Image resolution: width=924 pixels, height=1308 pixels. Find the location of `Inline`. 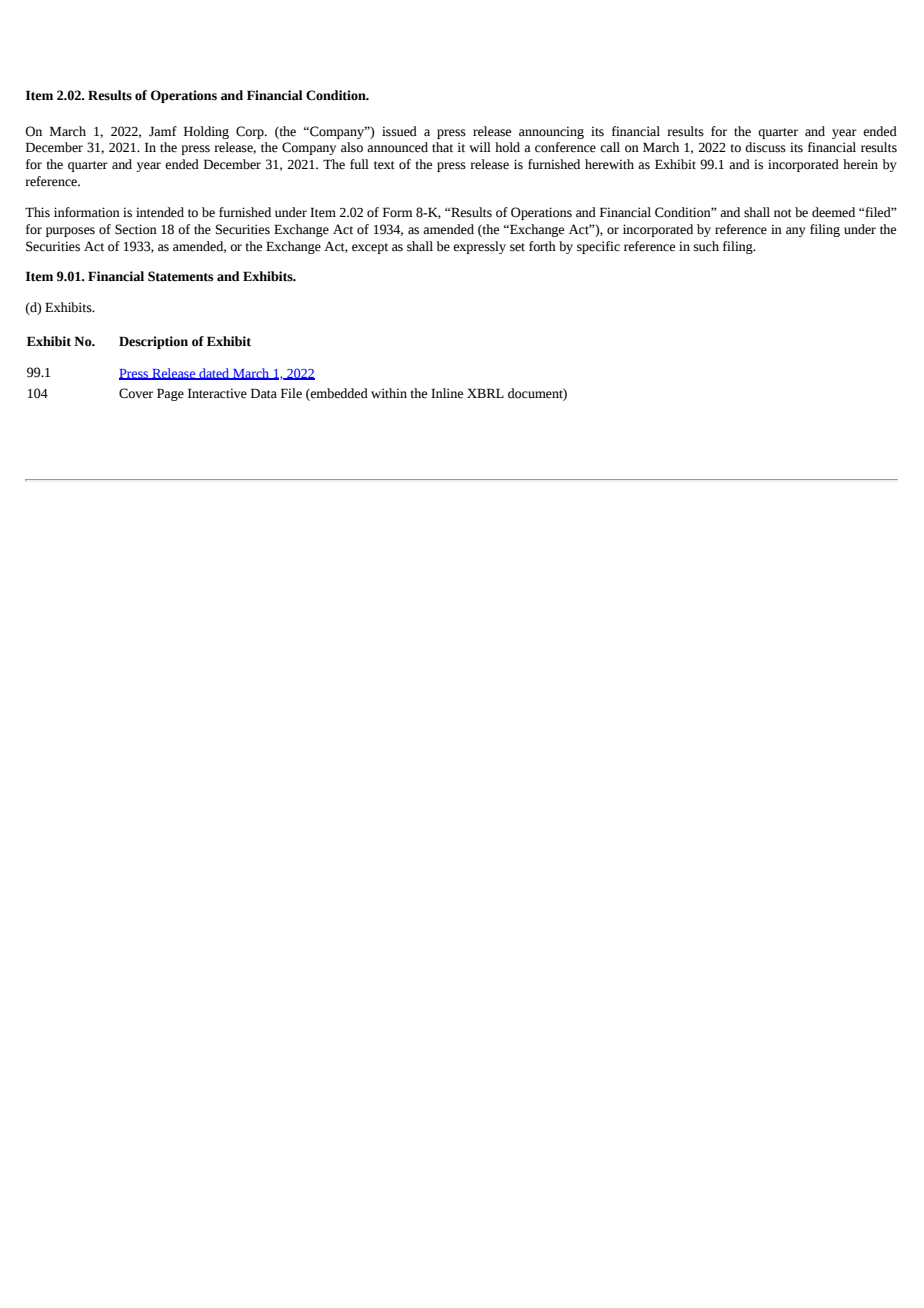

Inline is located at coordinates (447, 393).
